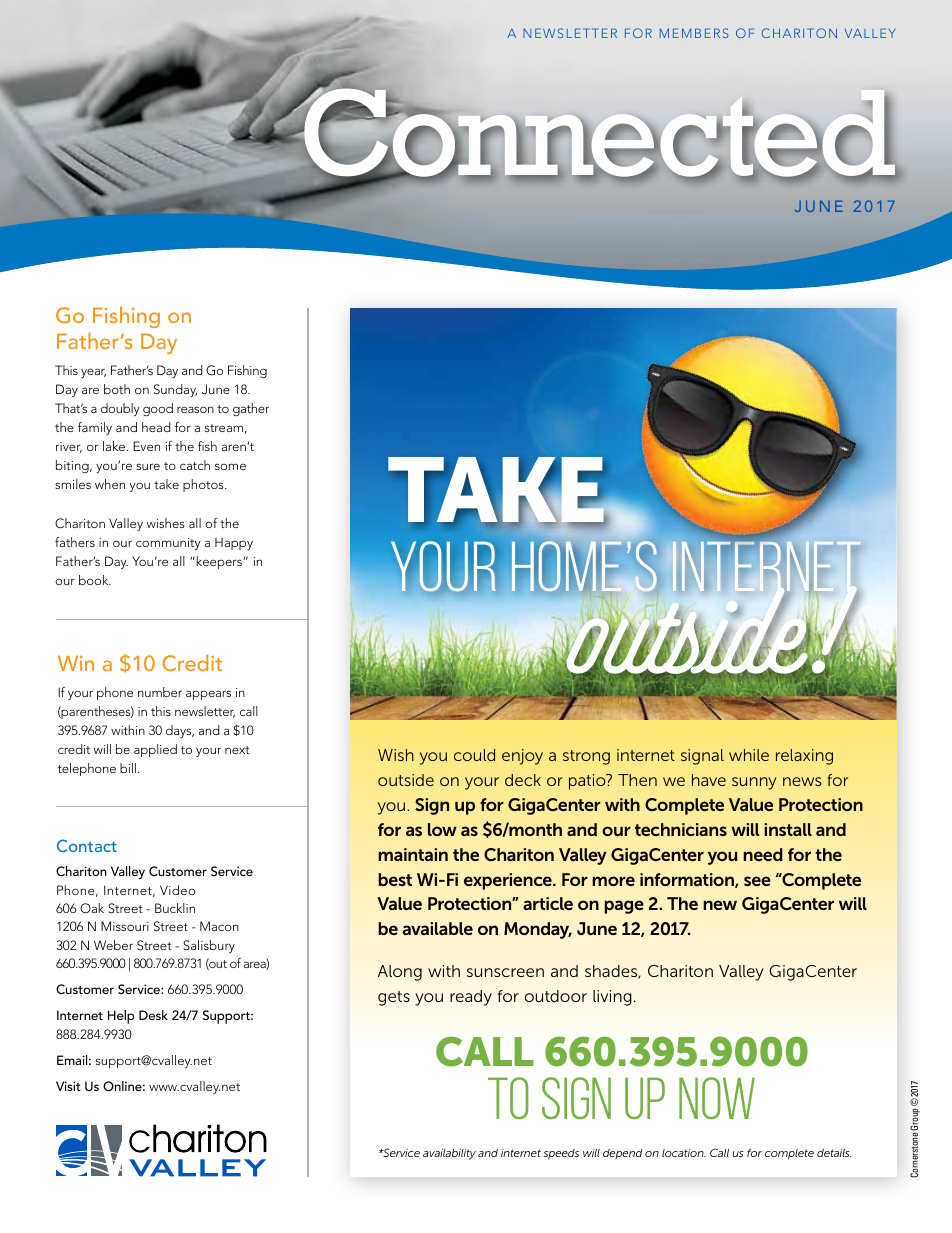 Image resolution: width=952 pixels, height=1233 pixels. I want to click on see, so click(757, 881).
